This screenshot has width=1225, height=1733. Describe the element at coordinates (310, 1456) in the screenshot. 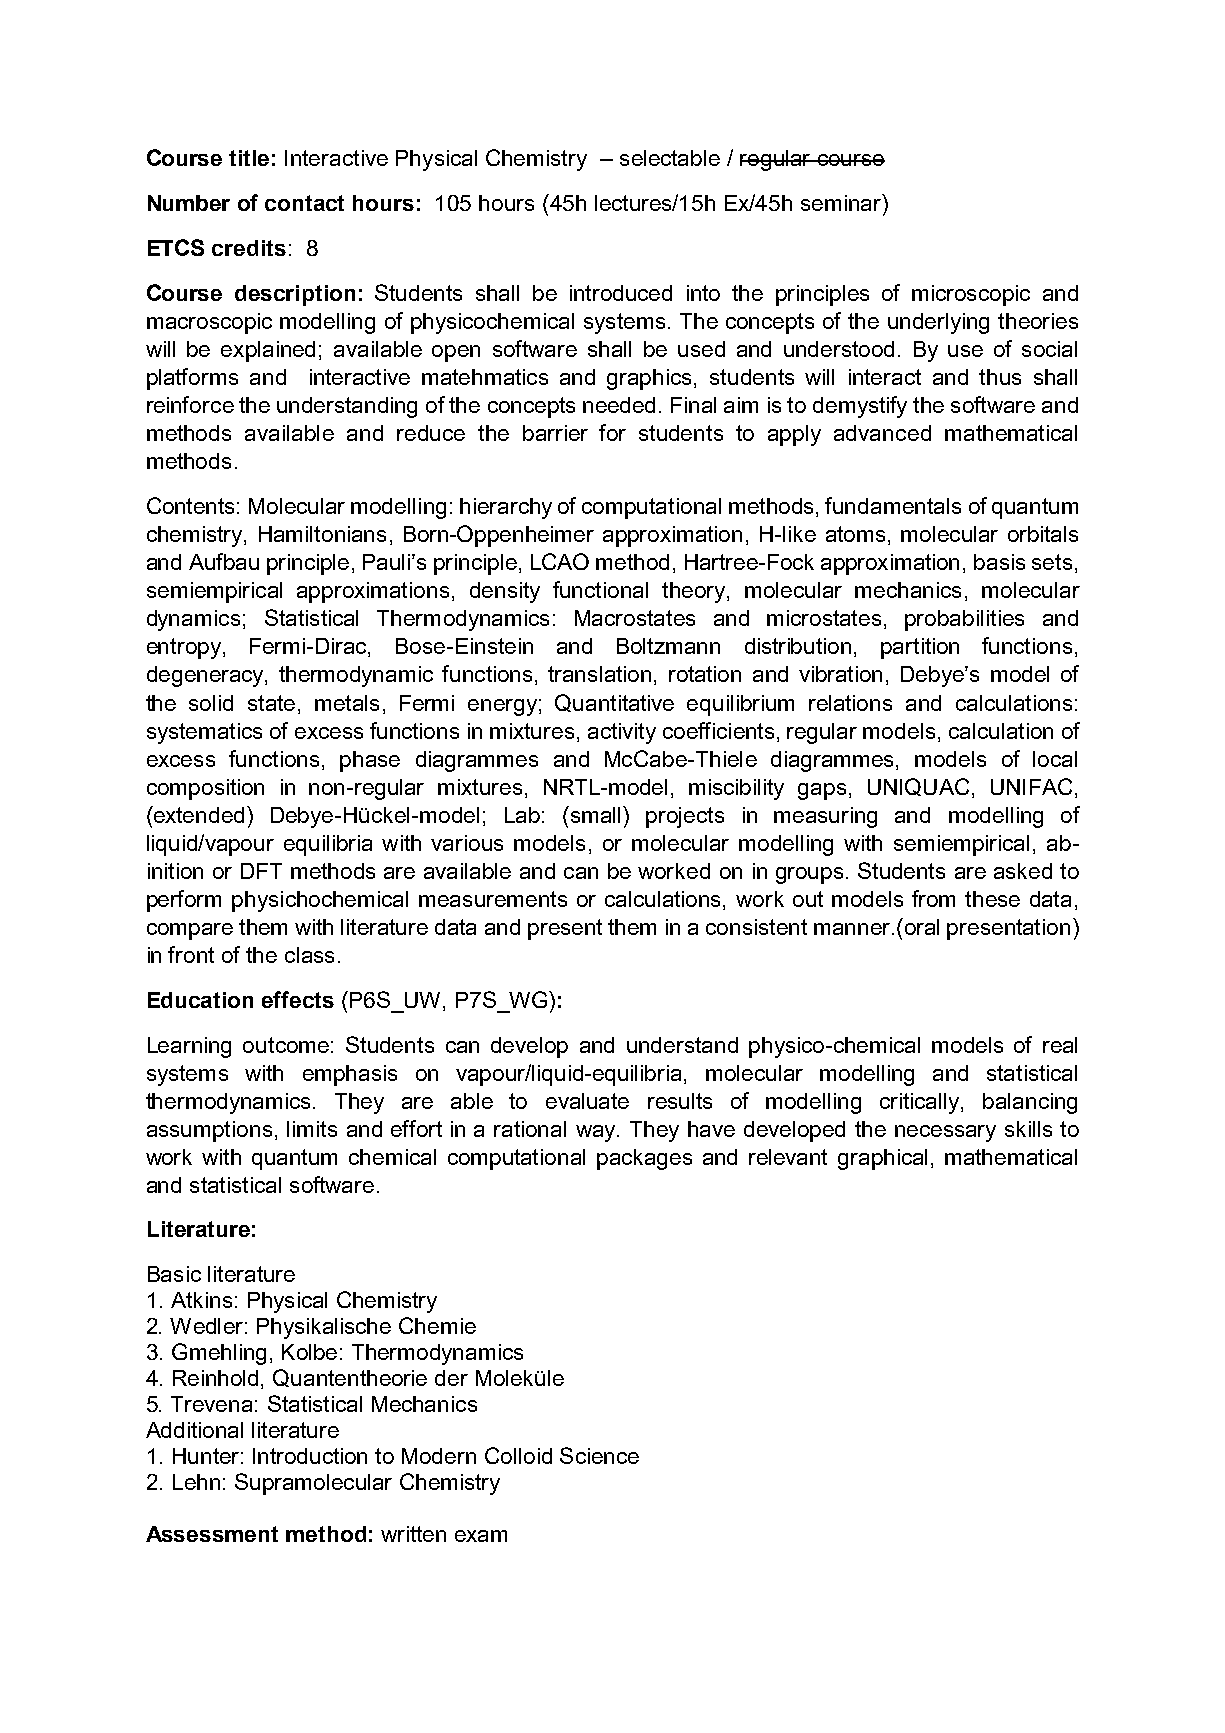

I see `Introduction` at that location.
